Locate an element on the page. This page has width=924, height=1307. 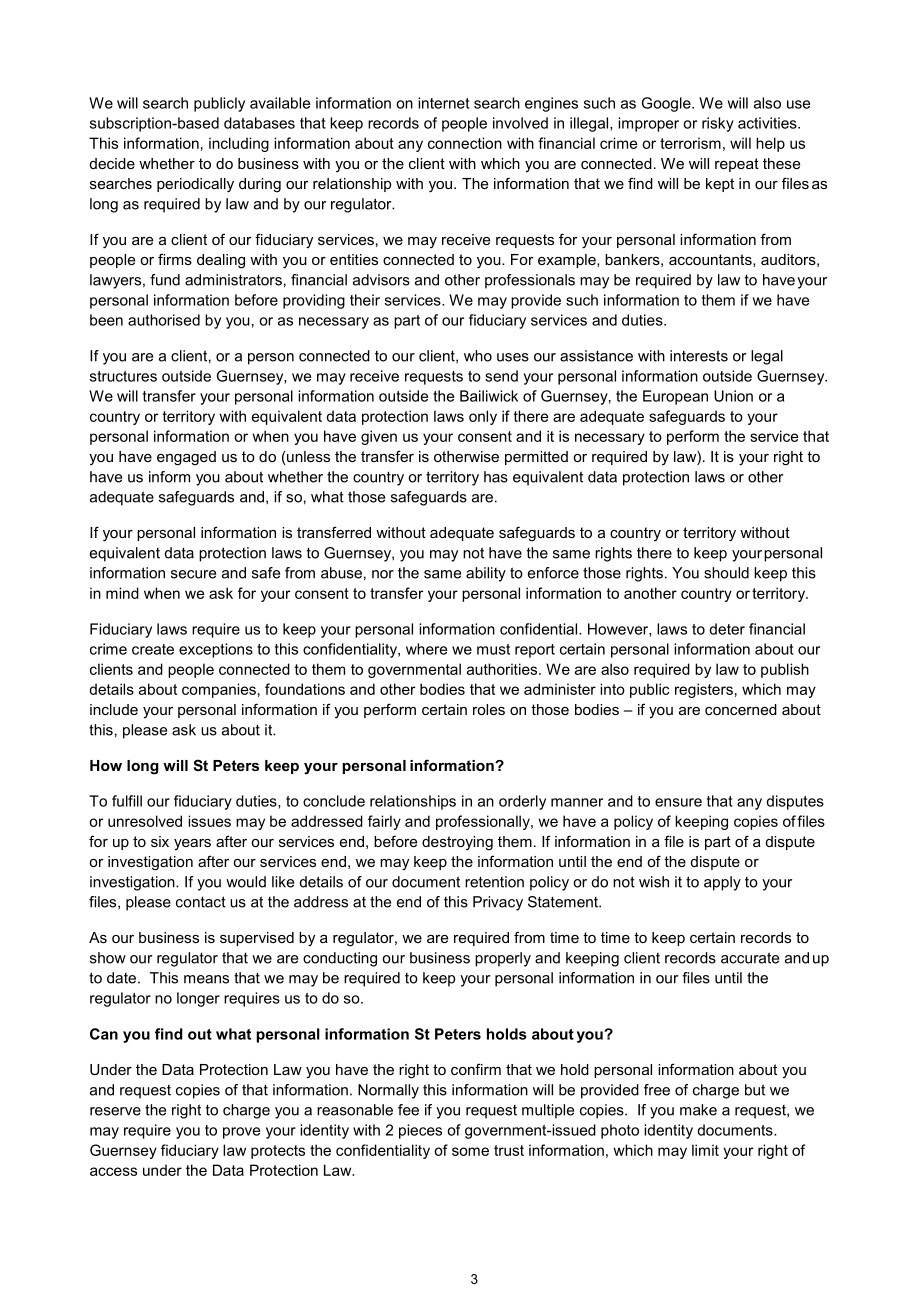
exceptions is located at coordinates (216, 650).
